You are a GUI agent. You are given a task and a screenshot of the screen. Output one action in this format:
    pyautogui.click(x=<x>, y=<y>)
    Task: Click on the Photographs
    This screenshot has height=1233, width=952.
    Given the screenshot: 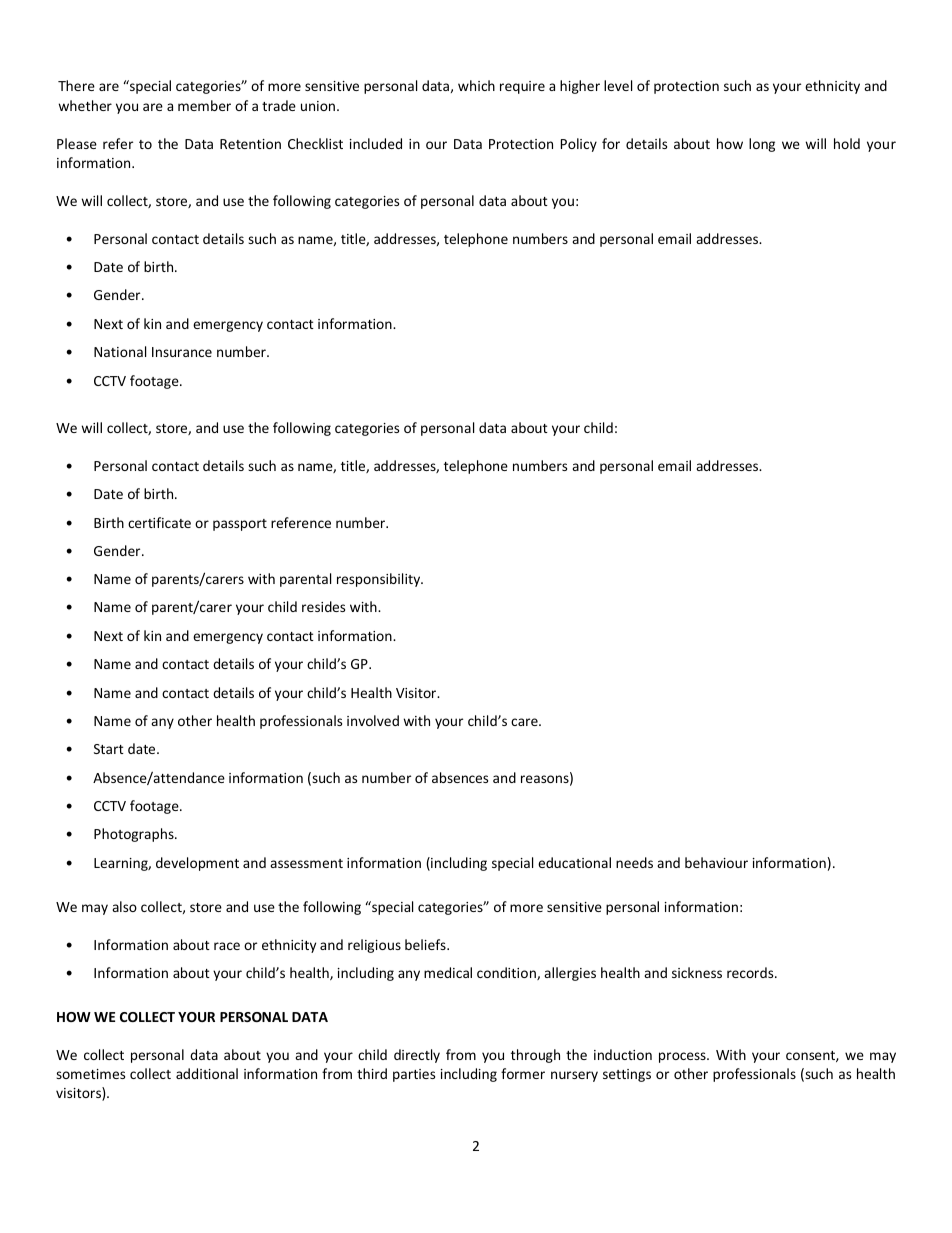 What is the action you would take?
    pyautogui.click(x=135, y=835)
